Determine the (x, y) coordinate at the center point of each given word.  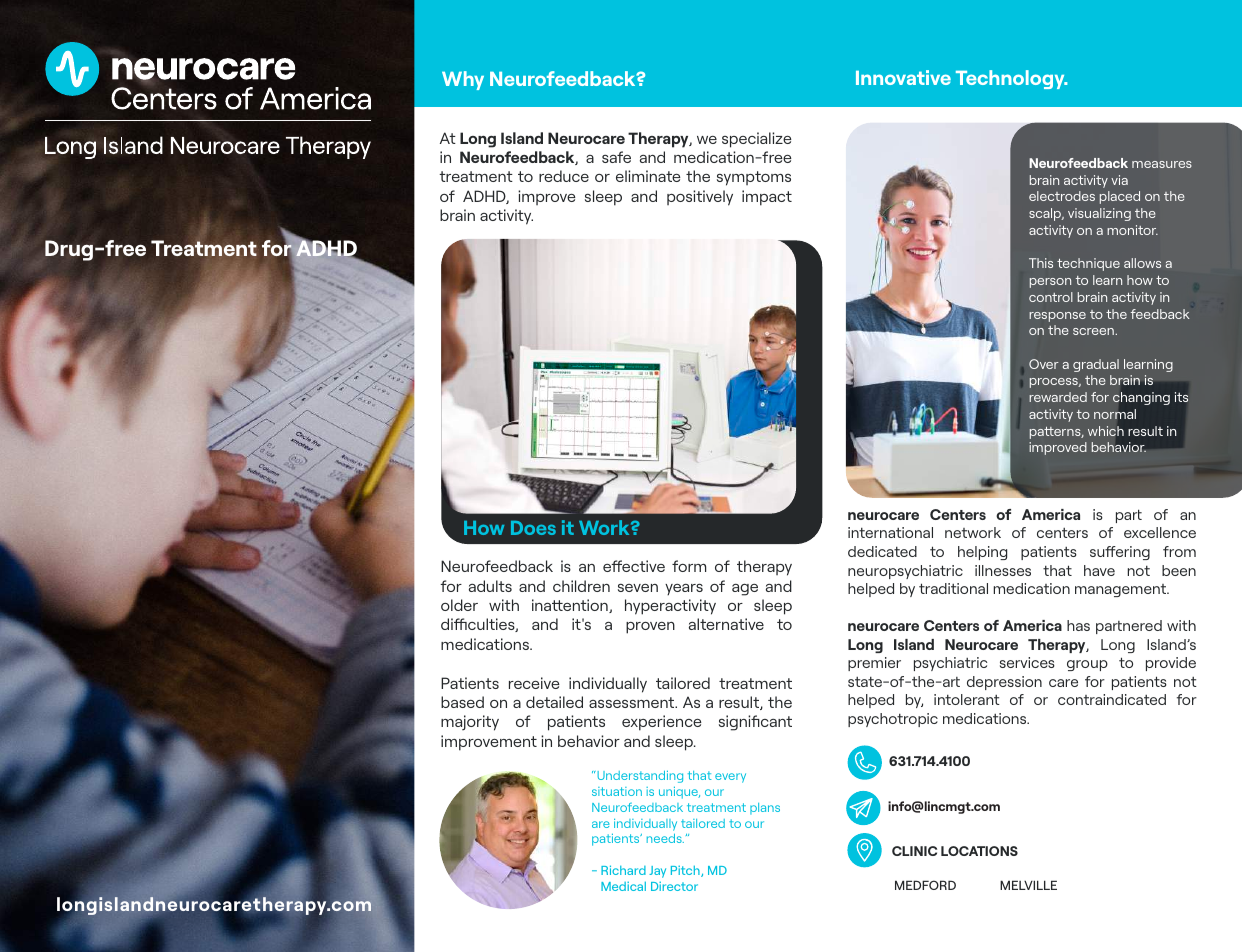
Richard (623, 870)
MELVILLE (1028, 885)
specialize (757, 140)
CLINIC (914, 851)
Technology (1011, 79)
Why (463, 80)
